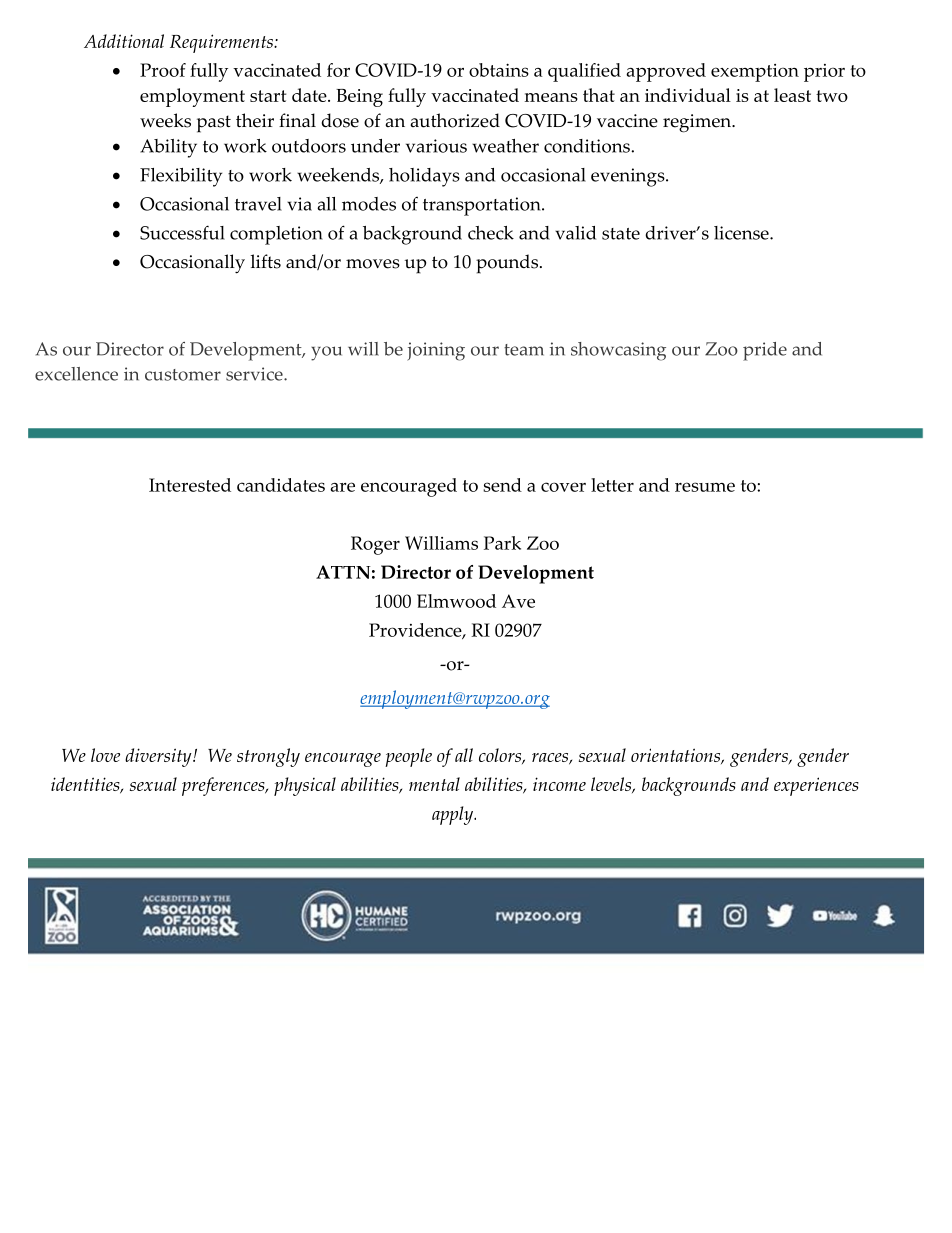 This page has height=1233, width=952. What do you see at coordinates (190, 485) in the page?
I see `Interested` at bounding box center [190, 485].
